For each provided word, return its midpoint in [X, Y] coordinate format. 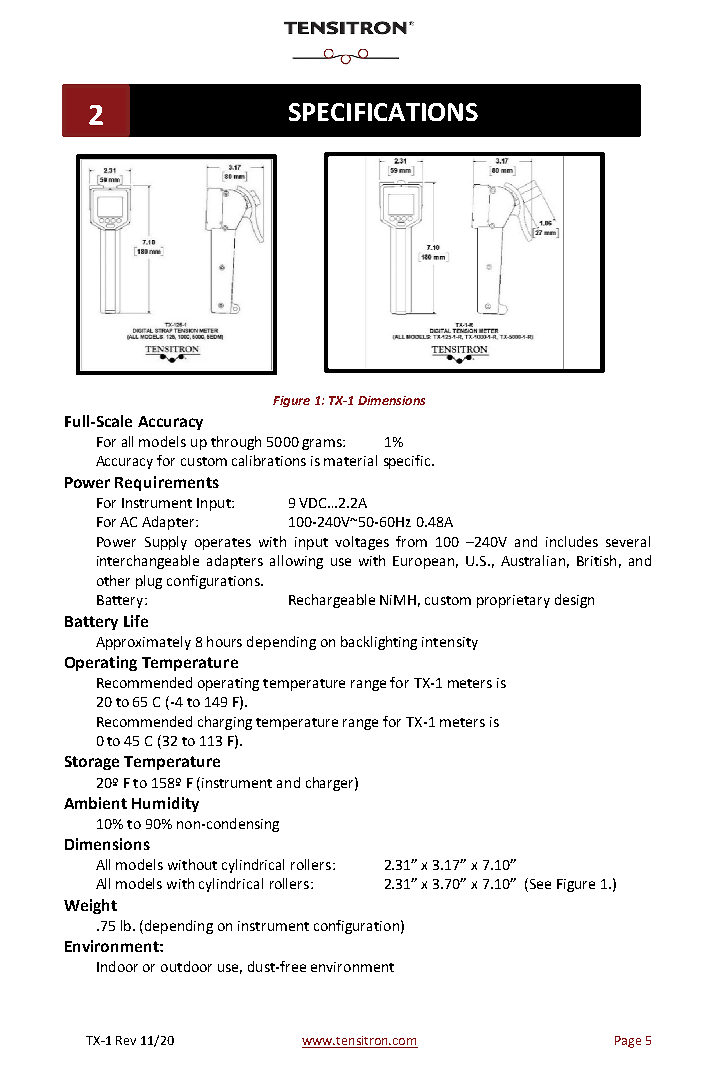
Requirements [167, 483]
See [539, 885]
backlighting [379, 643]
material [350, 460]
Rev [126, 1040]
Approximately [143, 643]
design [574, 601]
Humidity [165, 804]
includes [572, 541]
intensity [450, 643]
